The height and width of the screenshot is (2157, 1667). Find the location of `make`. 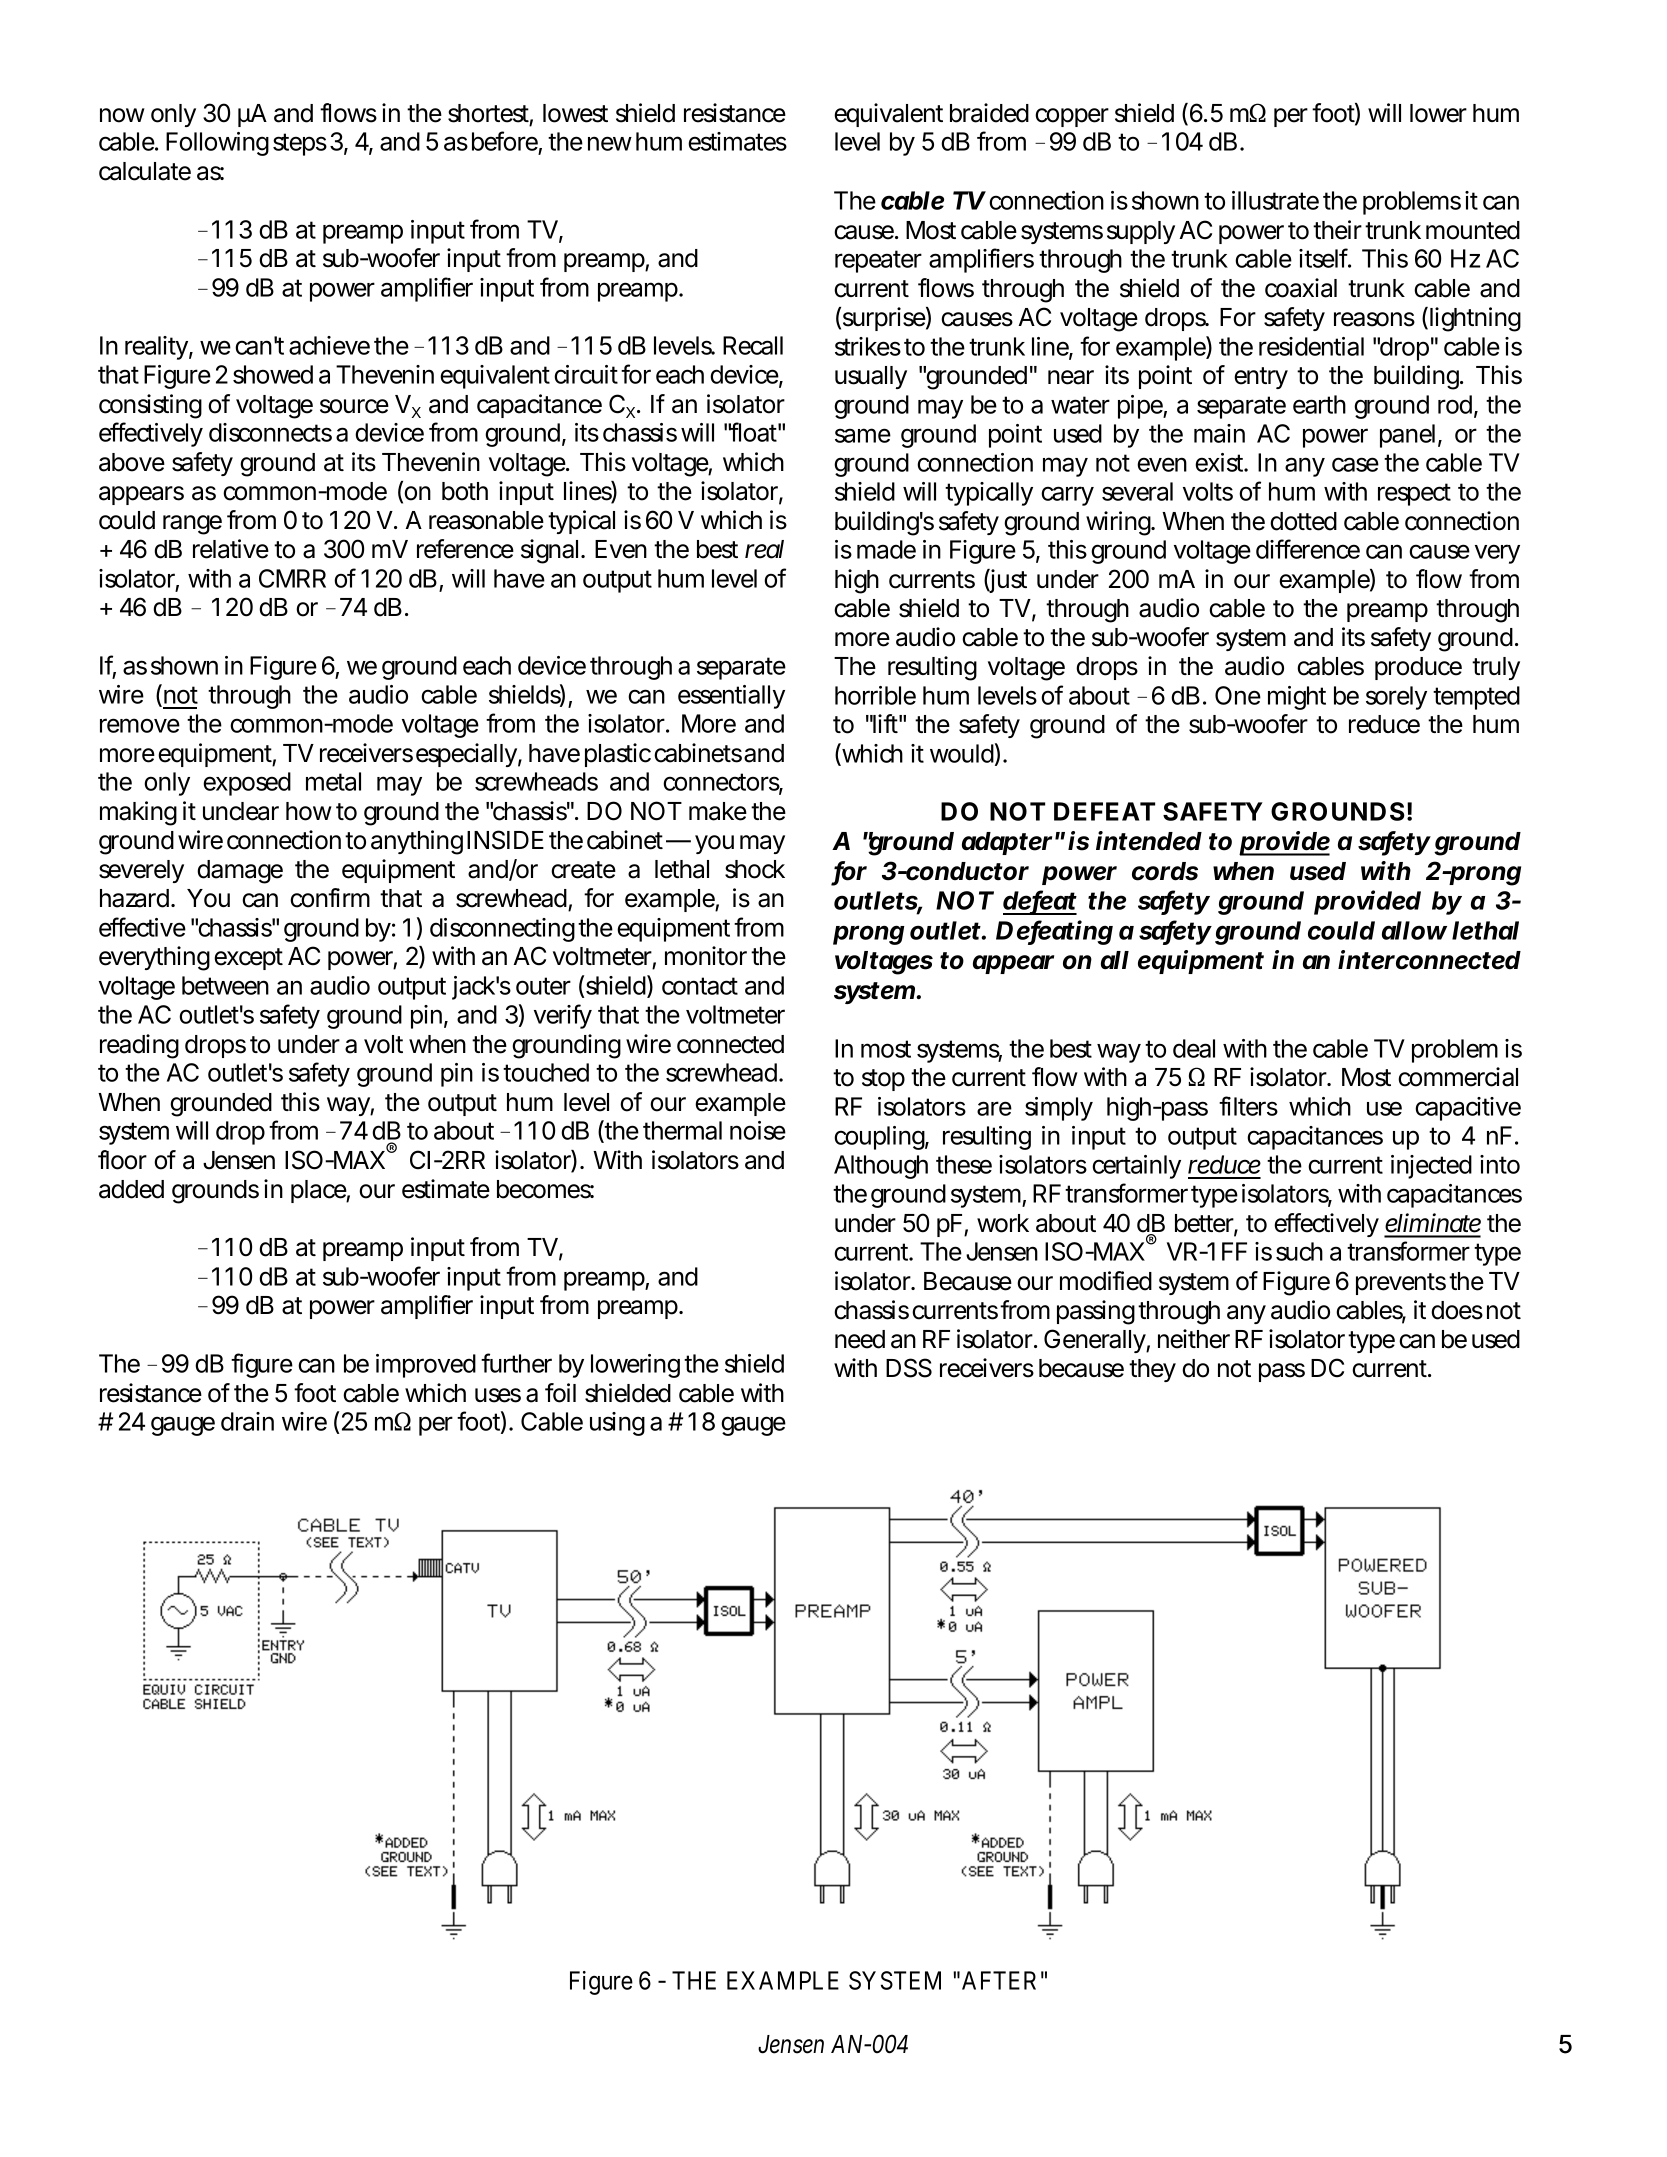

make is located at coordinates (718, 811).
